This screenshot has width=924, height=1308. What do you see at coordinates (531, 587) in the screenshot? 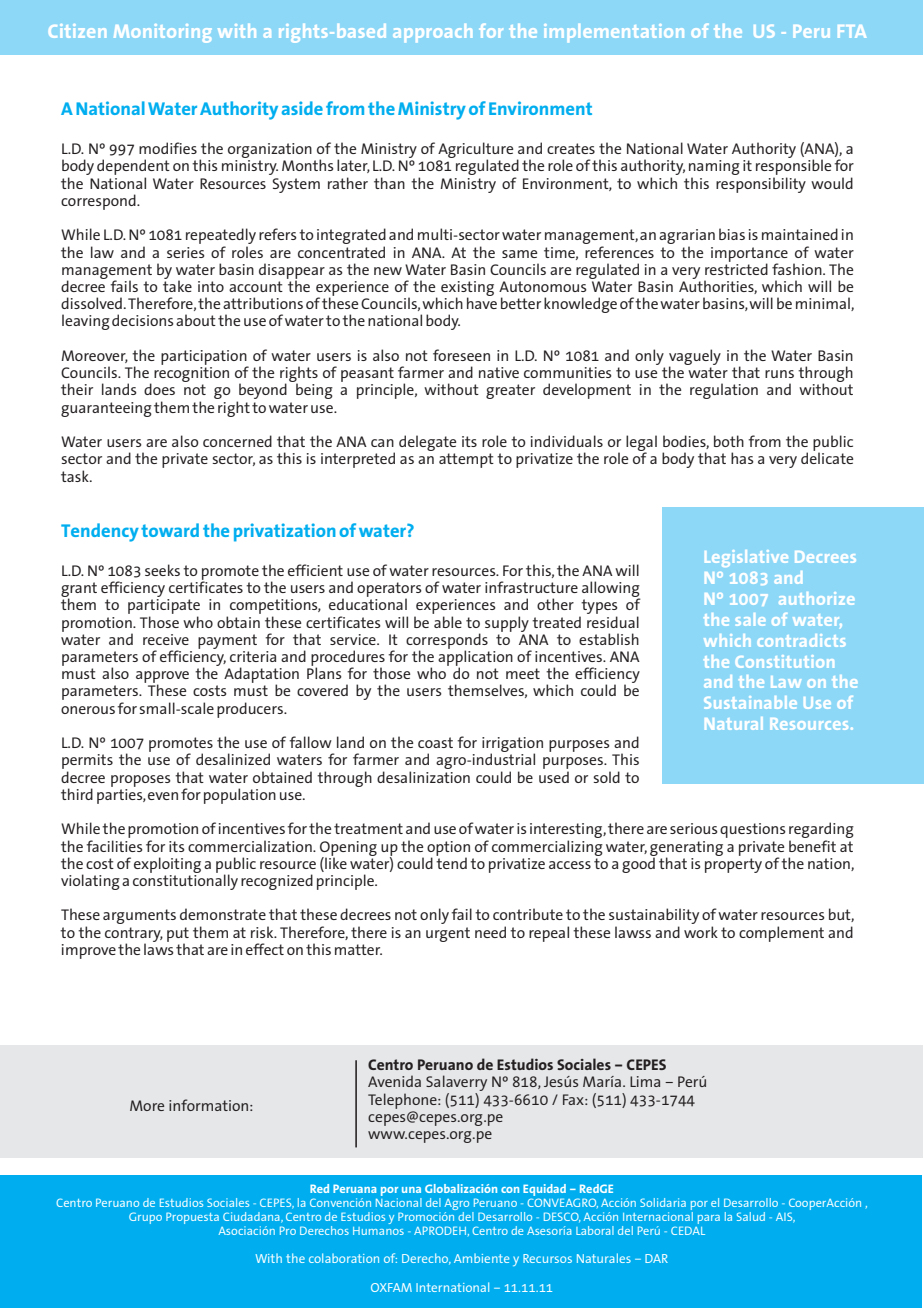
I see `infrastructure` at bounding box center [531, 587].
